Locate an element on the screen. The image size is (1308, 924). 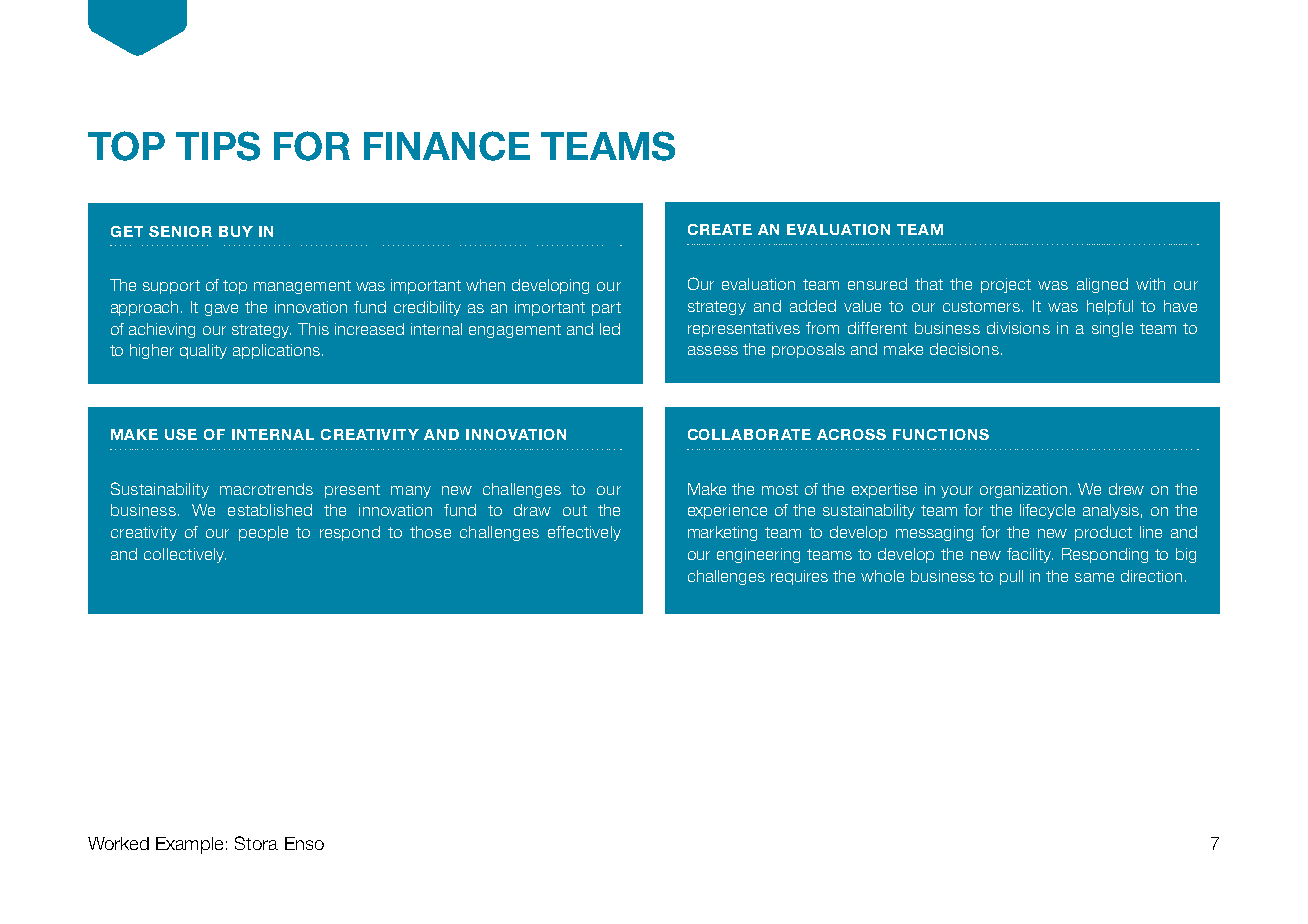
organization is located at coordinates (1025, 490).
